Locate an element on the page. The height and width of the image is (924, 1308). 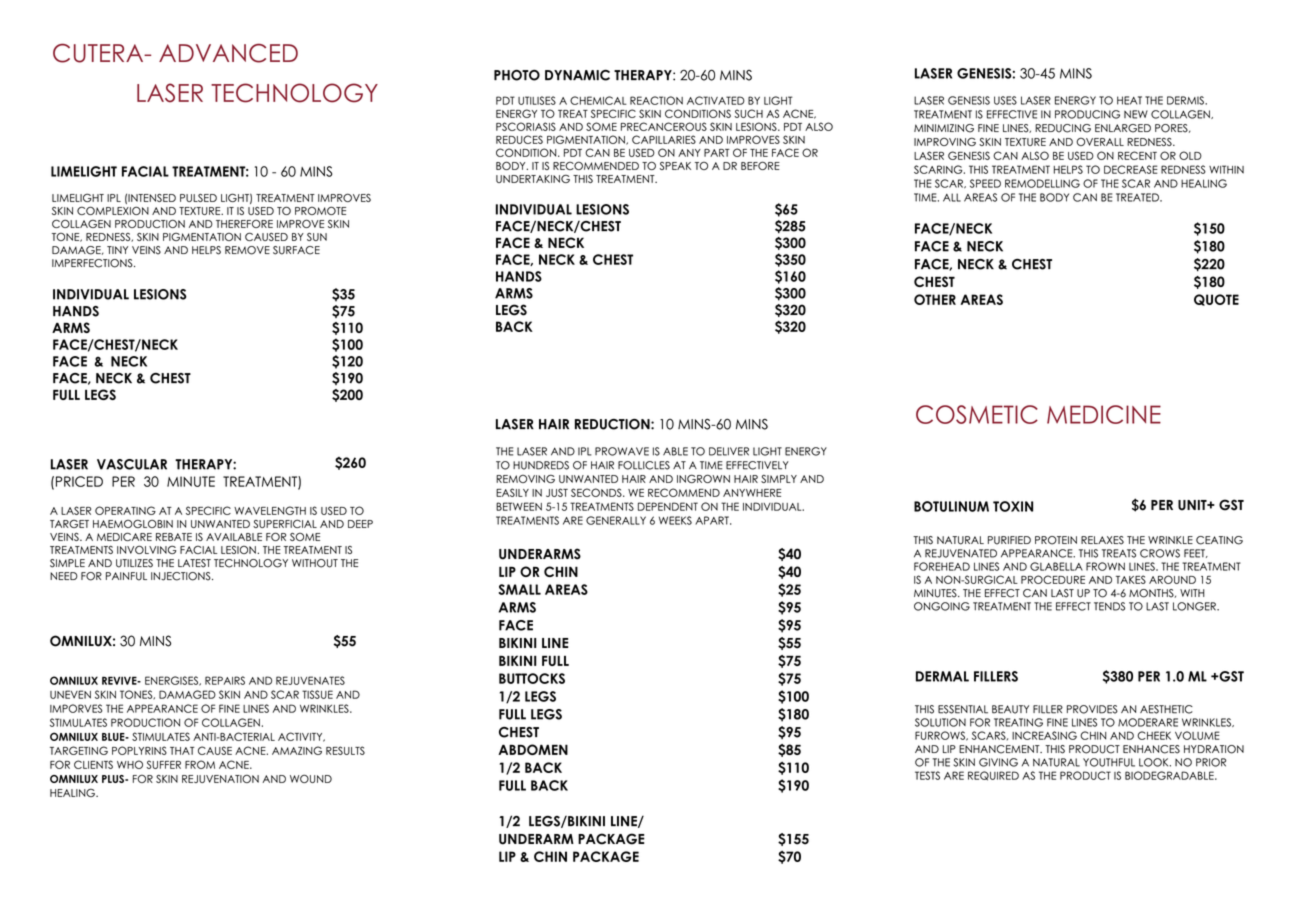
VASCULAR is located at coordinates (132, 464).
